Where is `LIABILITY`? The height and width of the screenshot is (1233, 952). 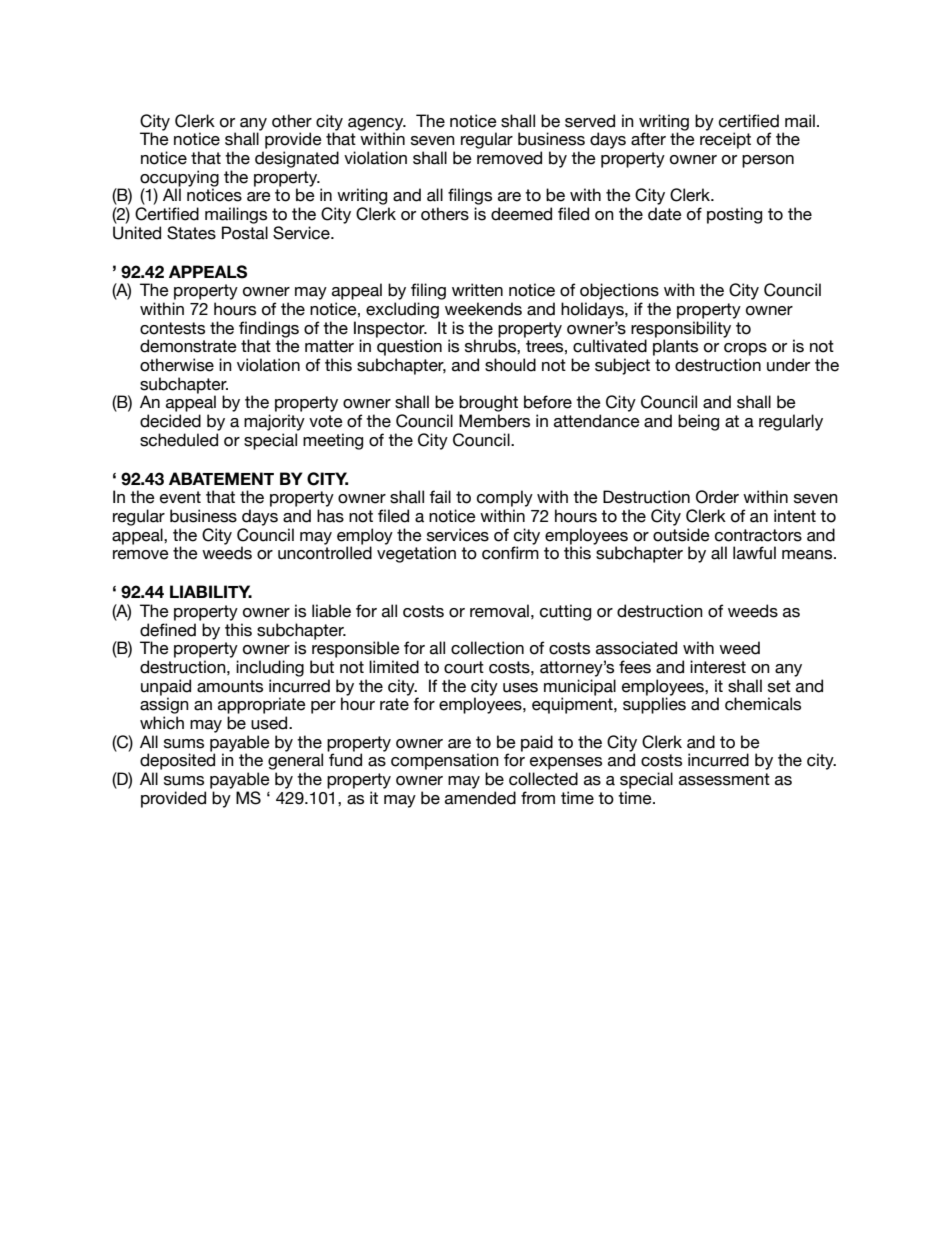
LIABILITY is located at coordinates (211, 591).
